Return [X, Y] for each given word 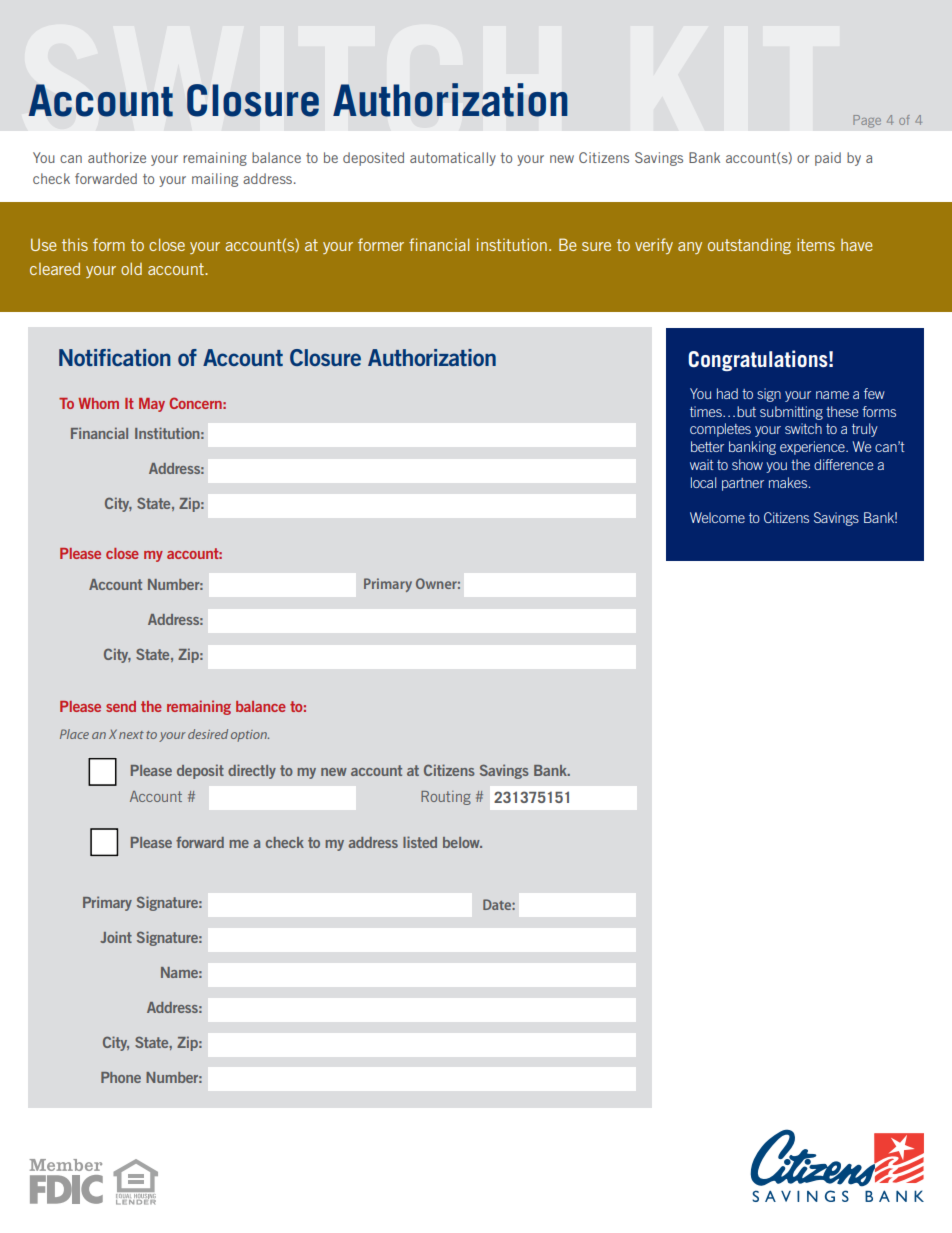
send [121, 706]
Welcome [717, 517]
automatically [453, 159]
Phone [121, 1077]
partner [743, 484]
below [462, 842]
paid [828, 159]
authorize [117, 157]
